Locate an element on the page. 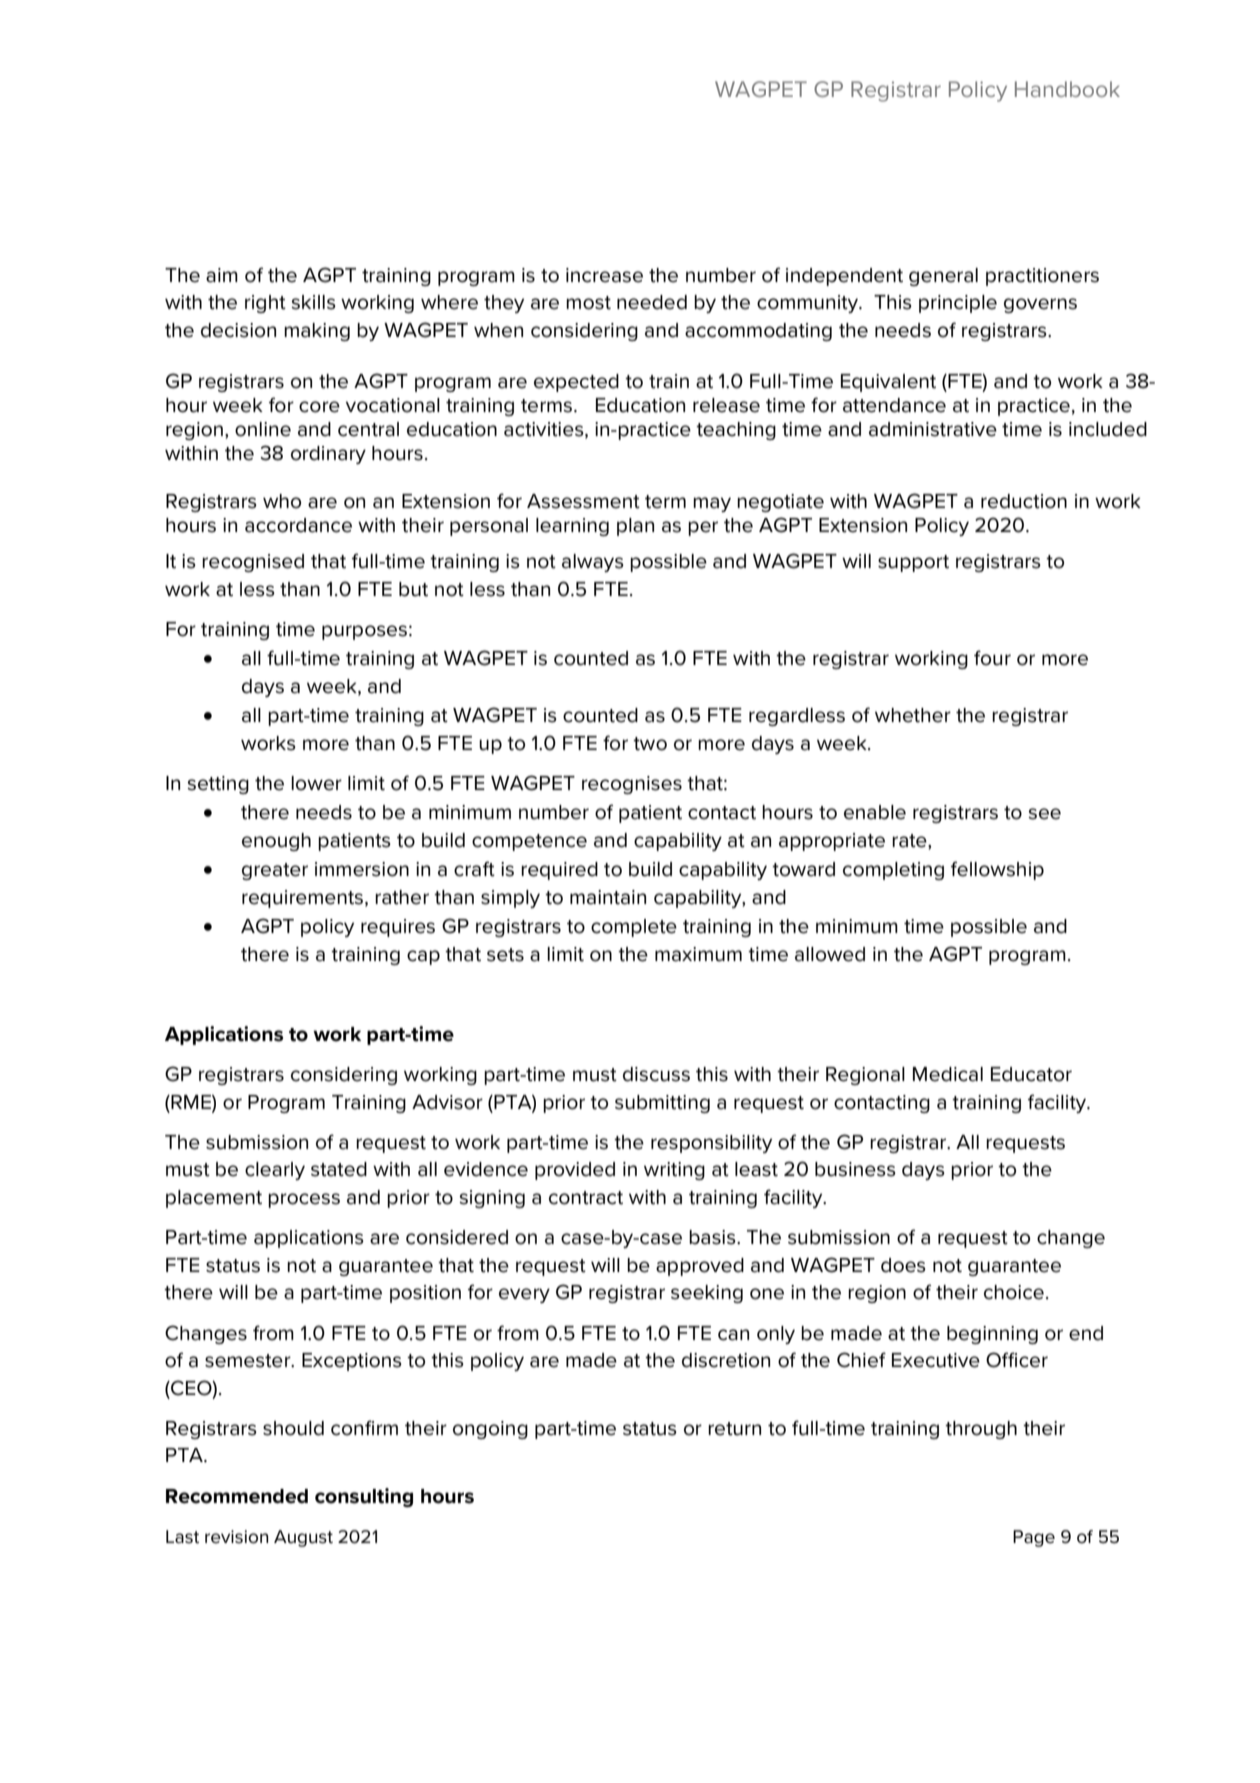 This page has width=1260, height=1783. increase is located at coordinates (604, 275).
